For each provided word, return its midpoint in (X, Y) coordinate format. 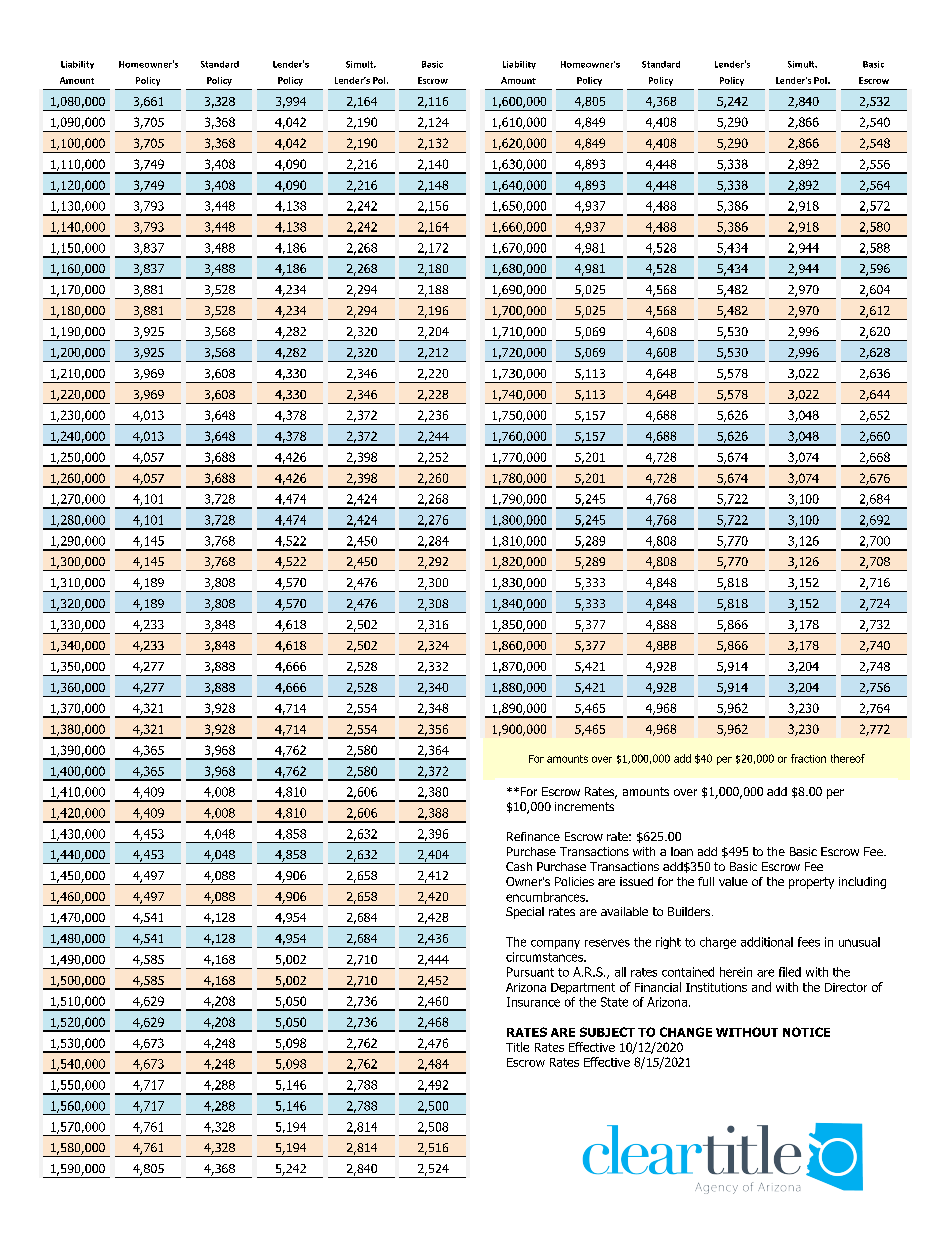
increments (584, 806)
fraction (808, 758)
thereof (848, 758)
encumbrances (547, 897)
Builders (690, 911)
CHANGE (686, 1032)
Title (517, 1047)
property (811, 883)
